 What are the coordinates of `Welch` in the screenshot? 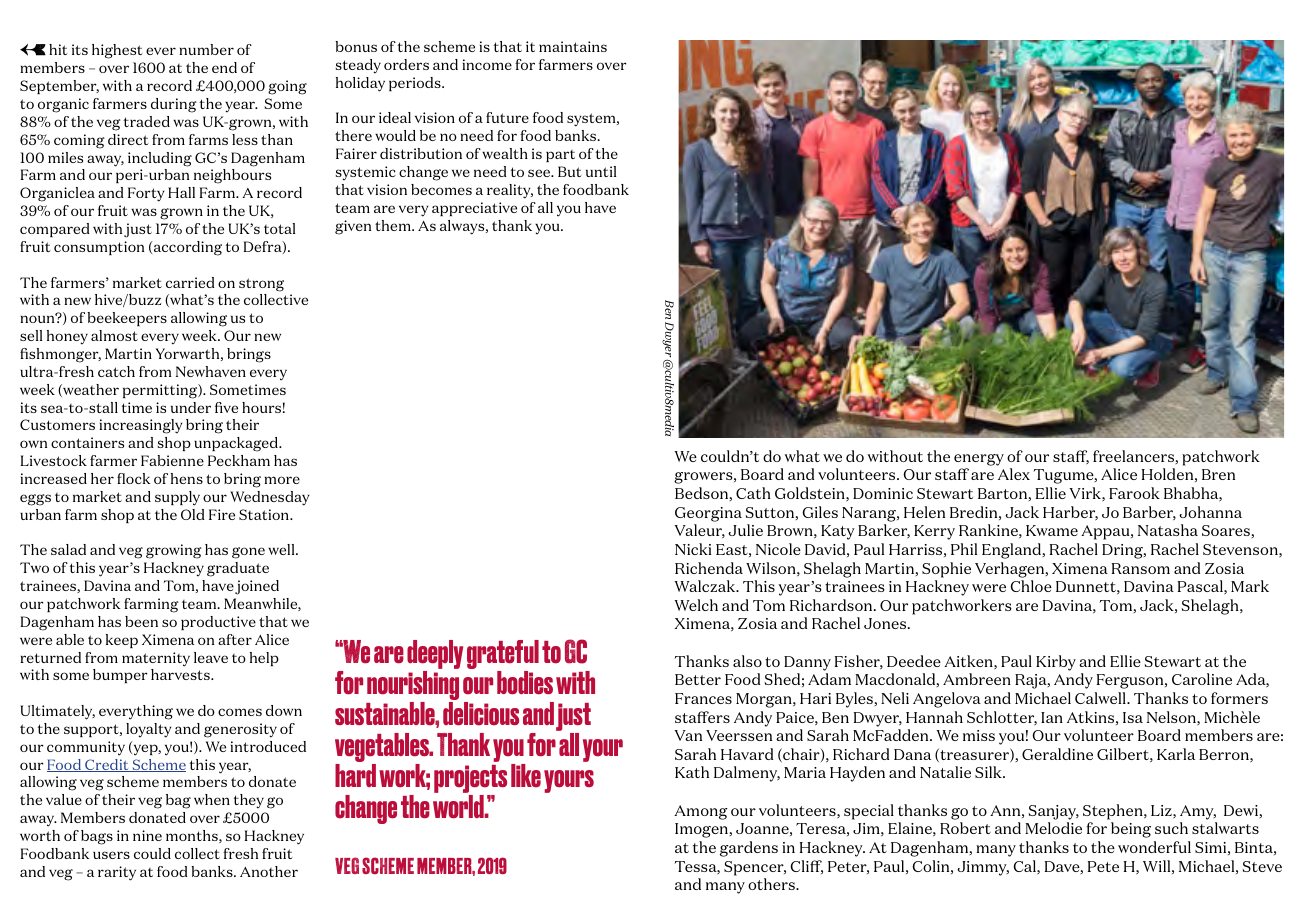 It's located at (696, 605).
